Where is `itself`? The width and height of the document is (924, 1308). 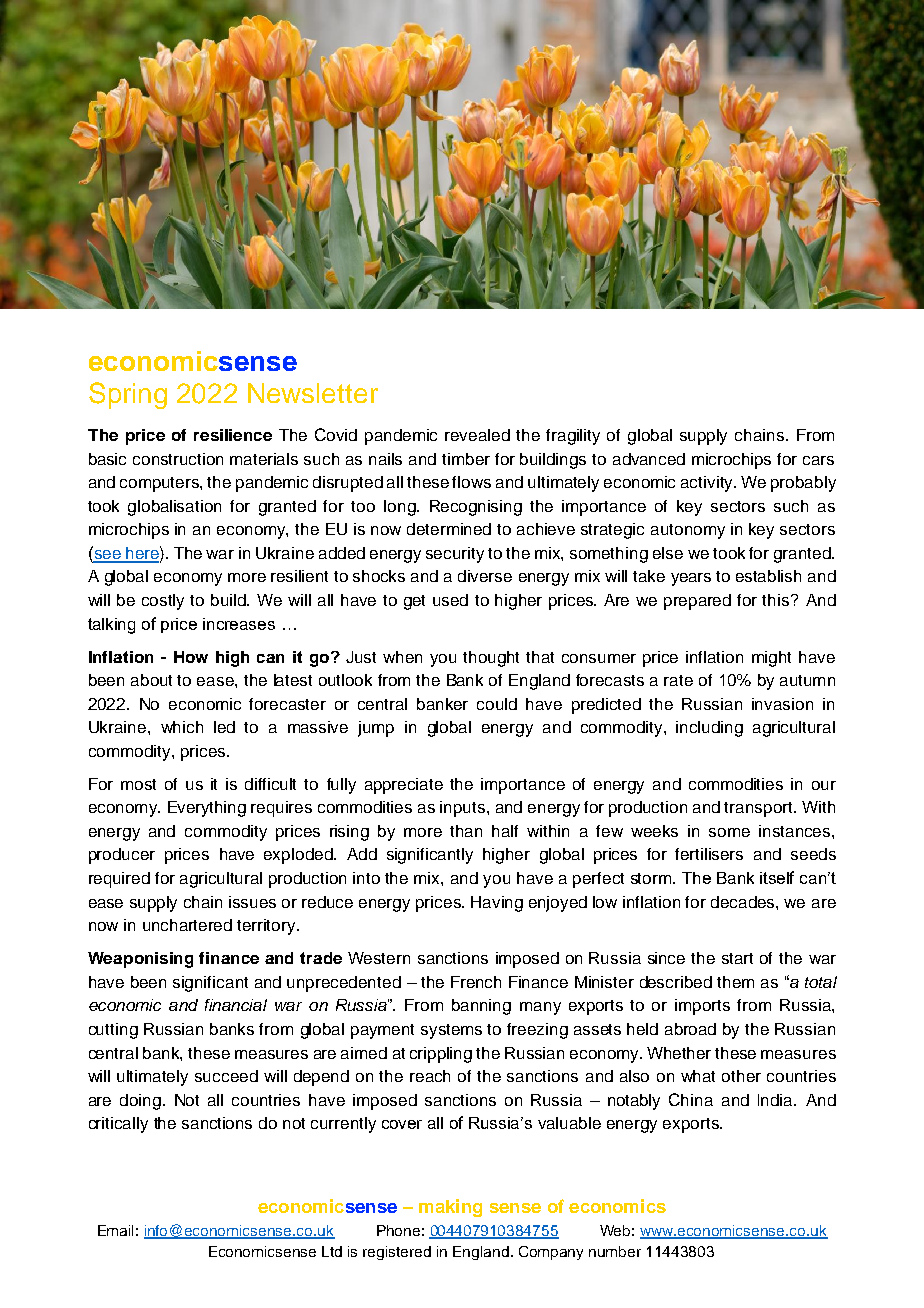
itself is located at coordinates (777, 877).
